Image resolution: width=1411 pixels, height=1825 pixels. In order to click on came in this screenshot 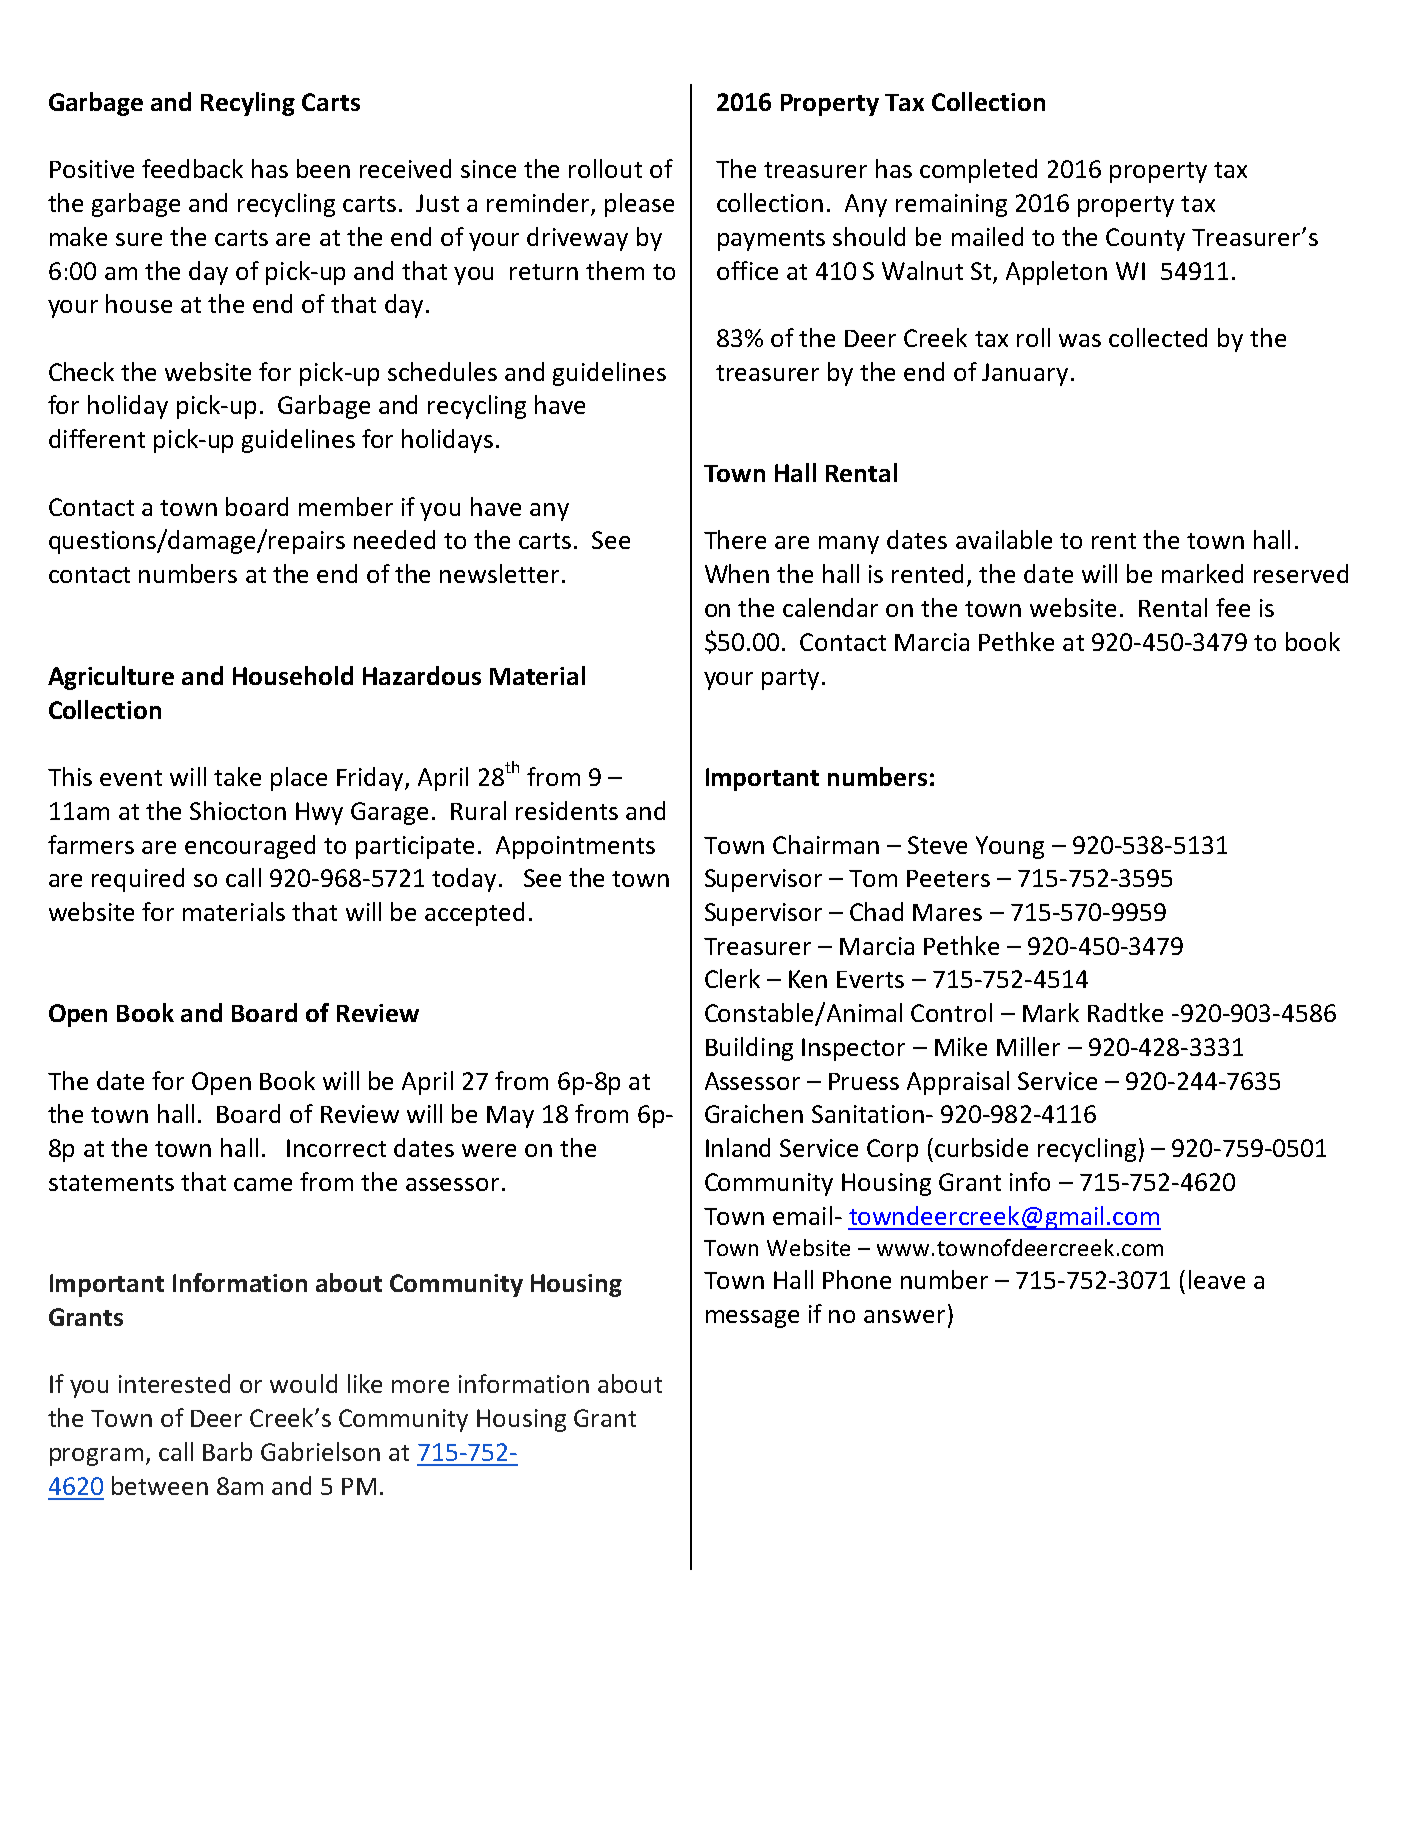, I will do `click(263, 1184)`.
